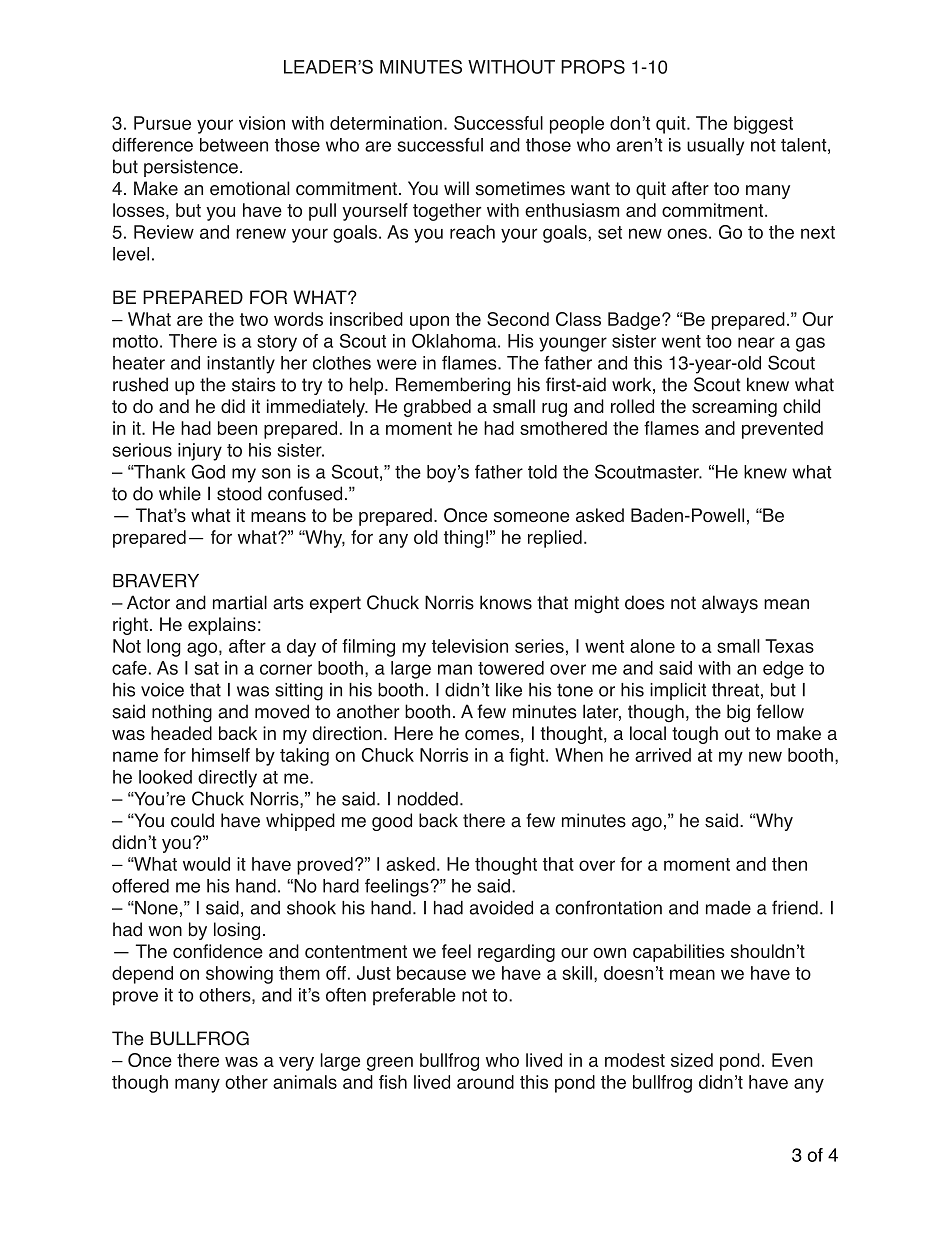  What do you see at coordinates (237, 428) in the screenshot?
I see `been` at bounding box center [237, 428].
